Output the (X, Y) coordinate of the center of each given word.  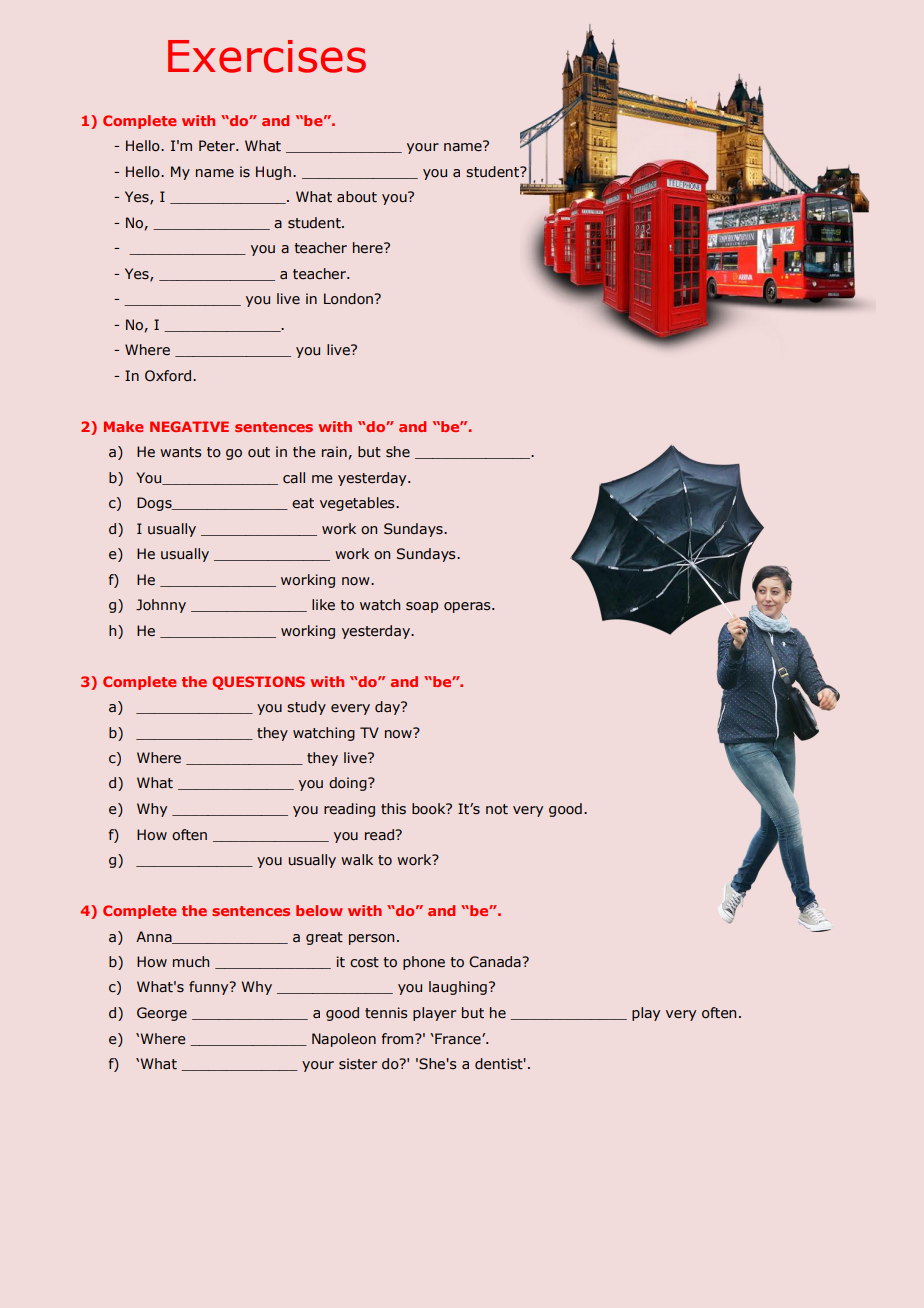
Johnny (161, 606)
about (357, 197)
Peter (218, 146)
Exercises (267, 56)
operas (468, 607)
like (323, 604)
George (162, 1014)
